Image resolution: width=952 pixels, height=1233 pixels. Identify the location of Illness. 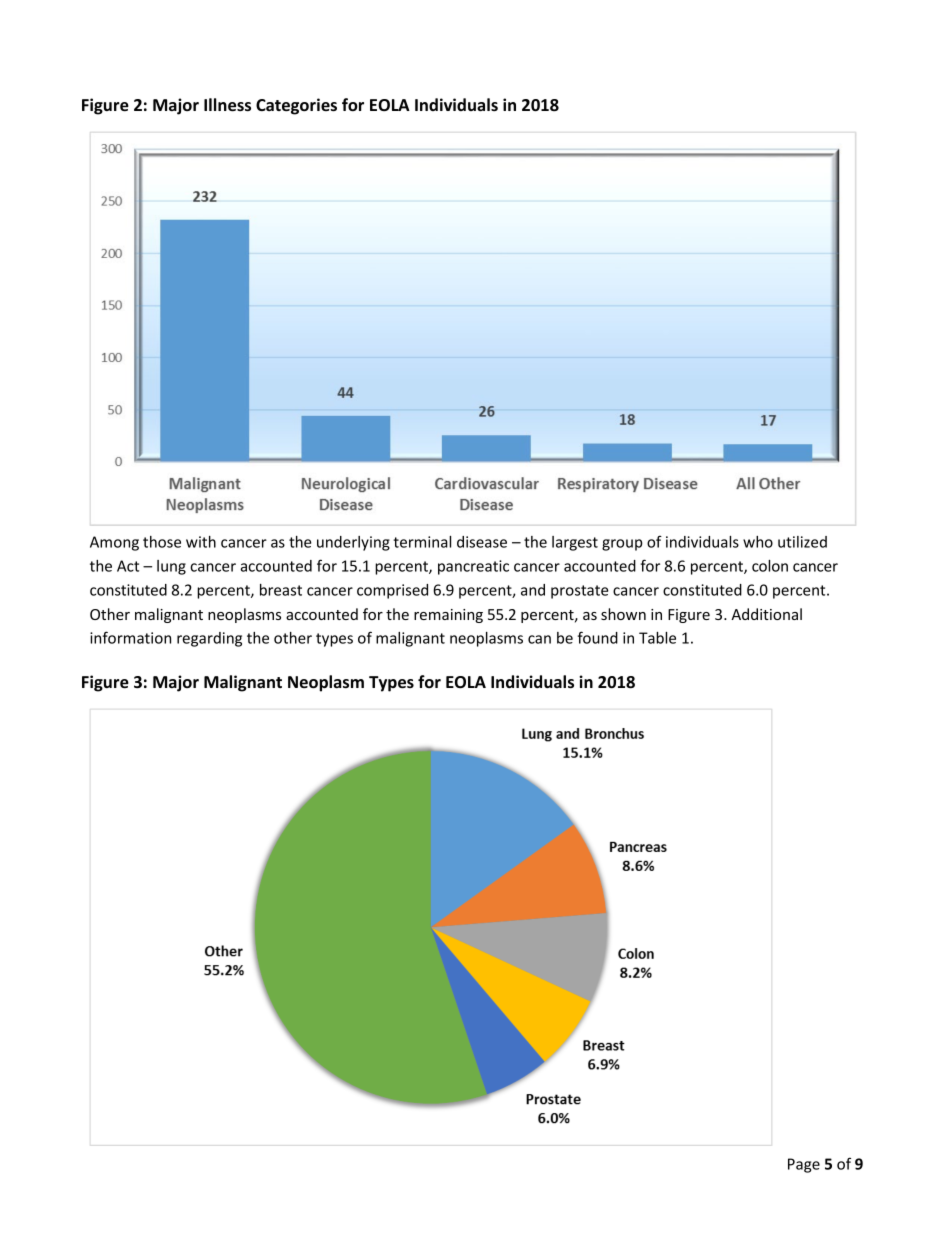
(227, 105).
